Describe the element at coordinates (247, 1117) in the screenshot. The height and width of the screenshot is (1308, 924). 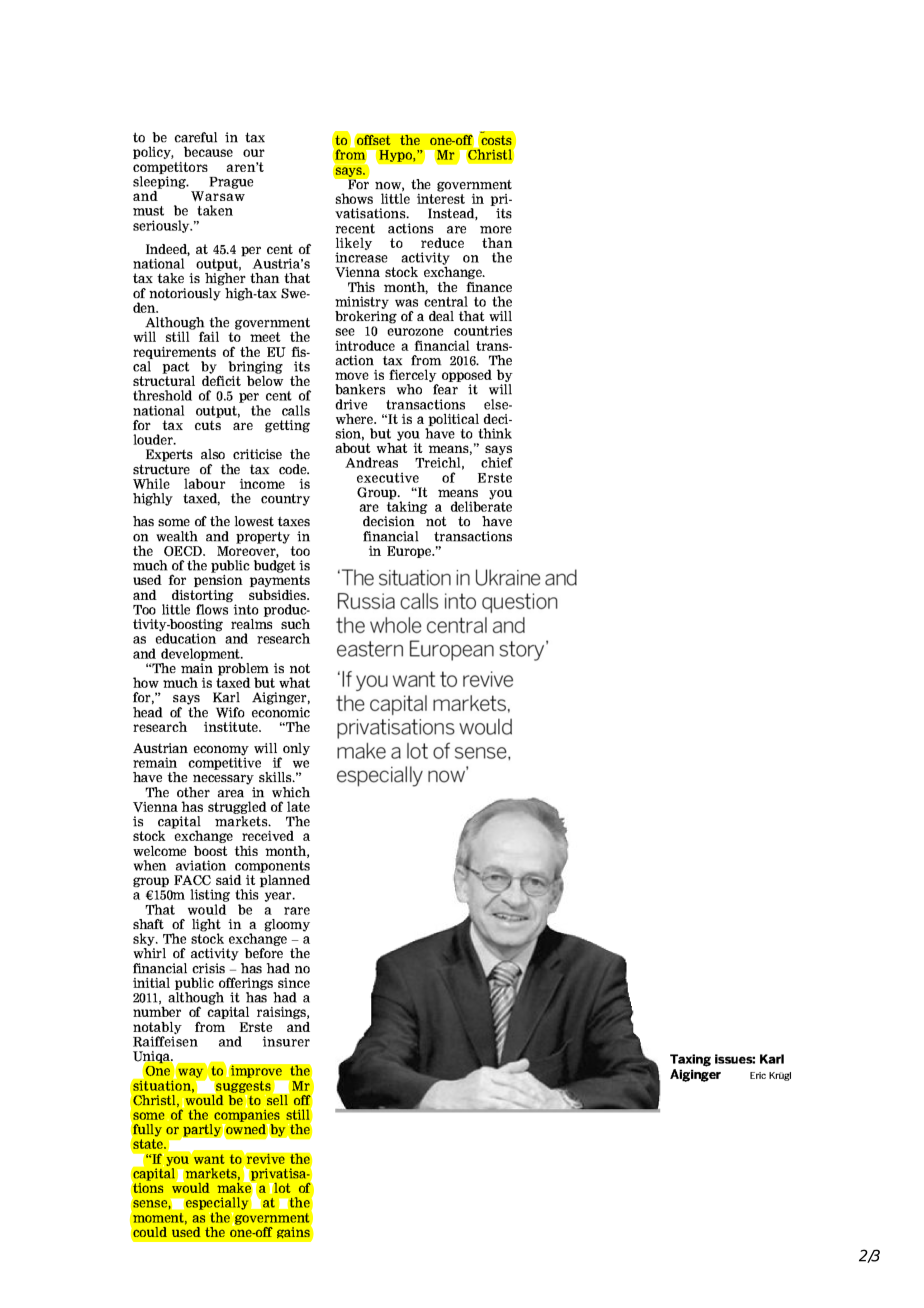
I see `companies` at that location.
